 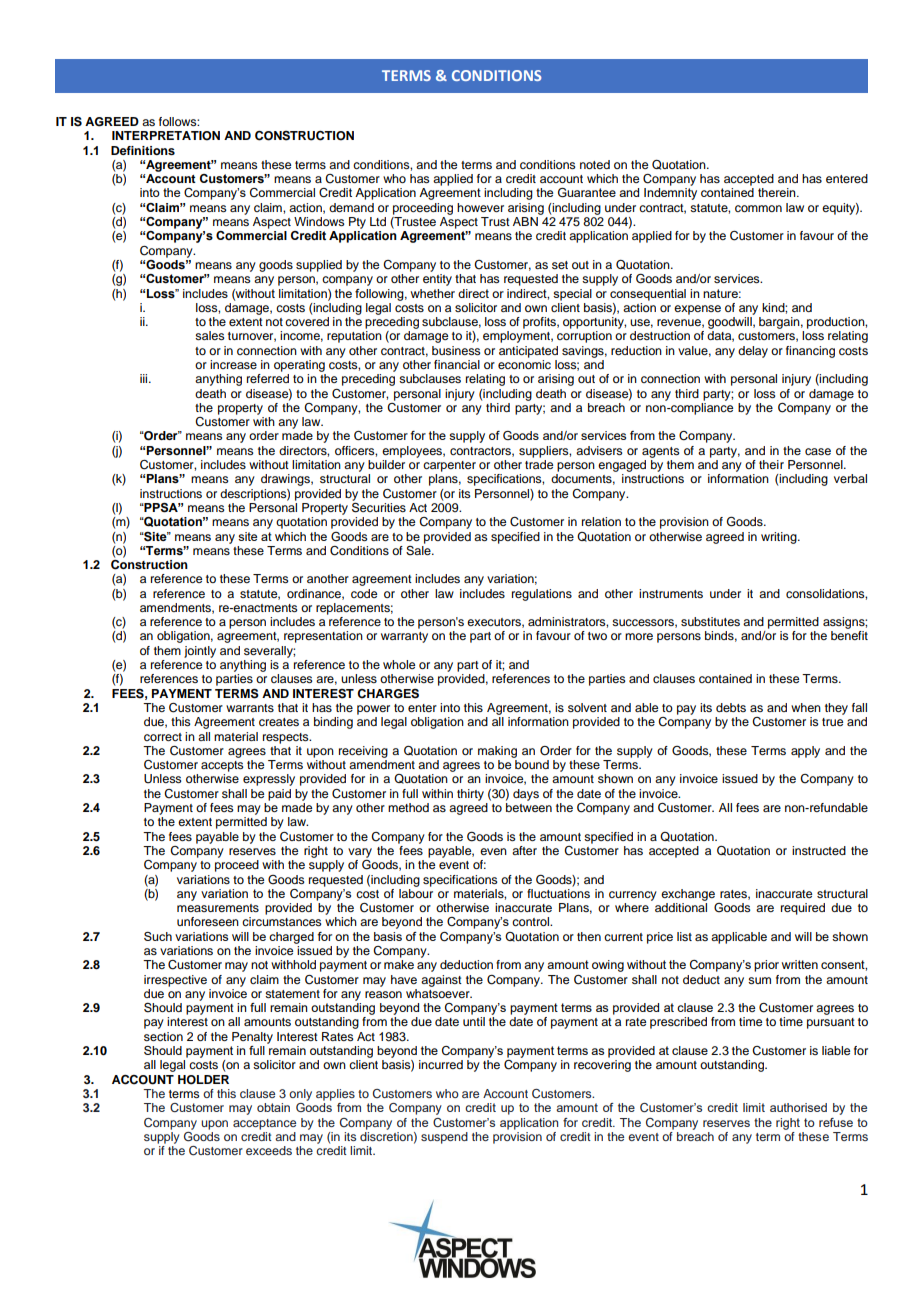 What do you see at coordinates (780, 538) in the page?
I see `writing` at bounding box center [780, 538].
